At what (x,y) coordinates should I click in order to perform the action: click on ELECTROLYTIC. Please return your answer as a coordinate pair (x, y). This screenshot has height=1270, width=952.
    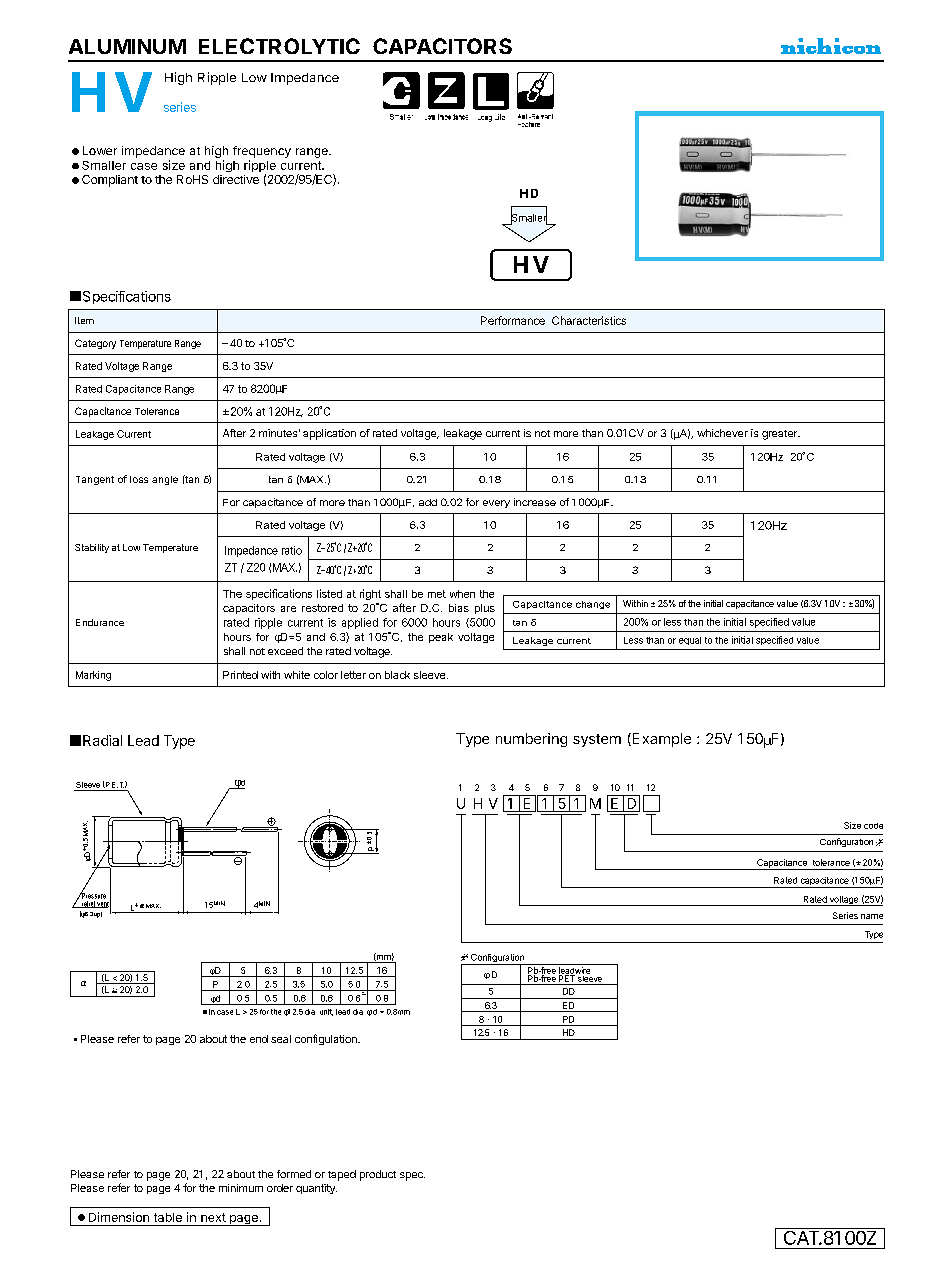
    Looking at the image, I should click on (279, 46).
